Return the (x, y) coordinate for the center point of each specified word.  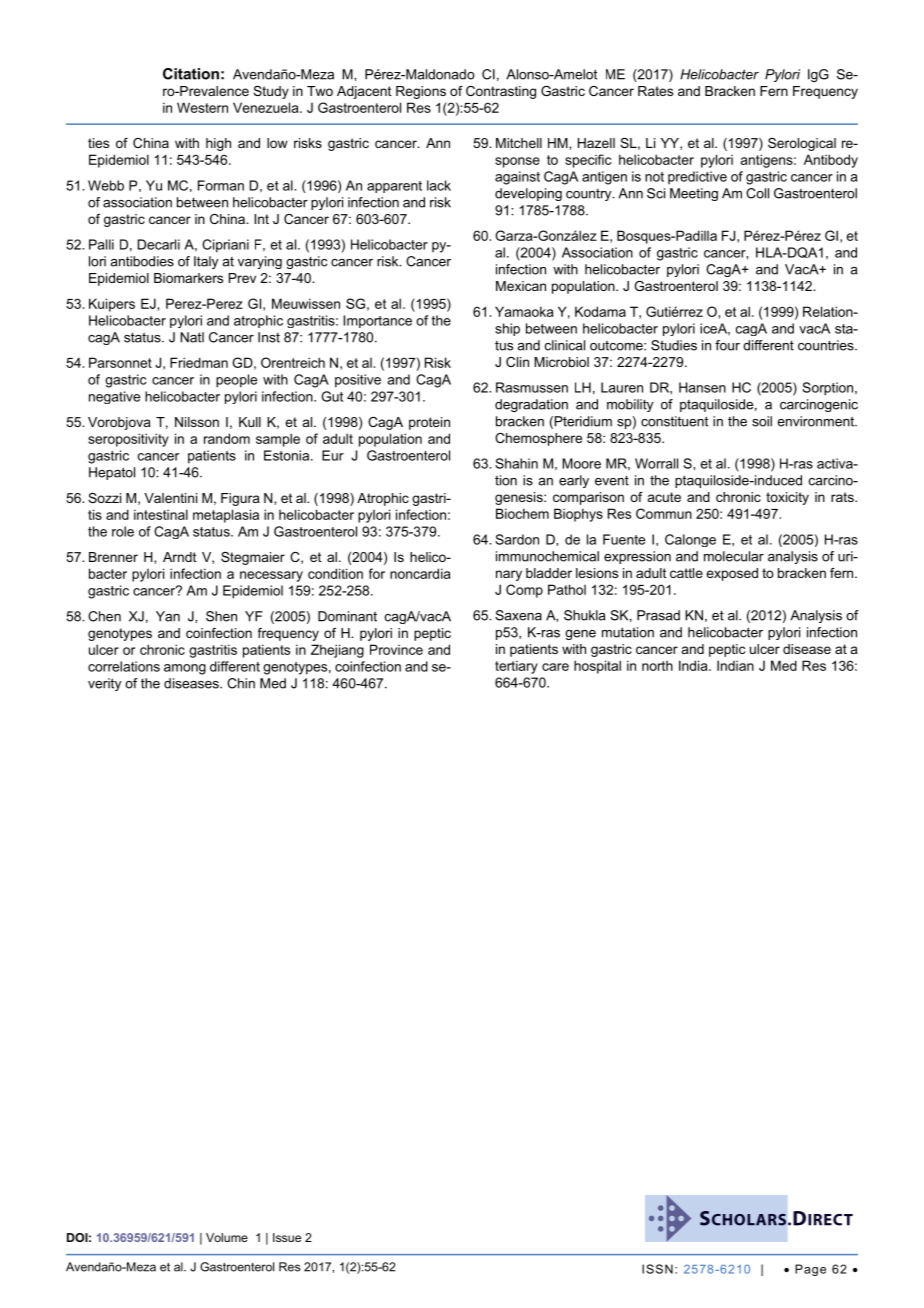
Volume (227, 1237)
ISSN (657, 1269)
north (657, 666)
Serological (802, 144)
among (185, 669)
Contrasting (501, 92)
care (555, 667)
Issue (287, 1237)
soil (762, 421)
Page (810, 1270)
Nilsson (197, 422)
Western (202, 107)
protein (429, 423)
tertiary (516, 667)
